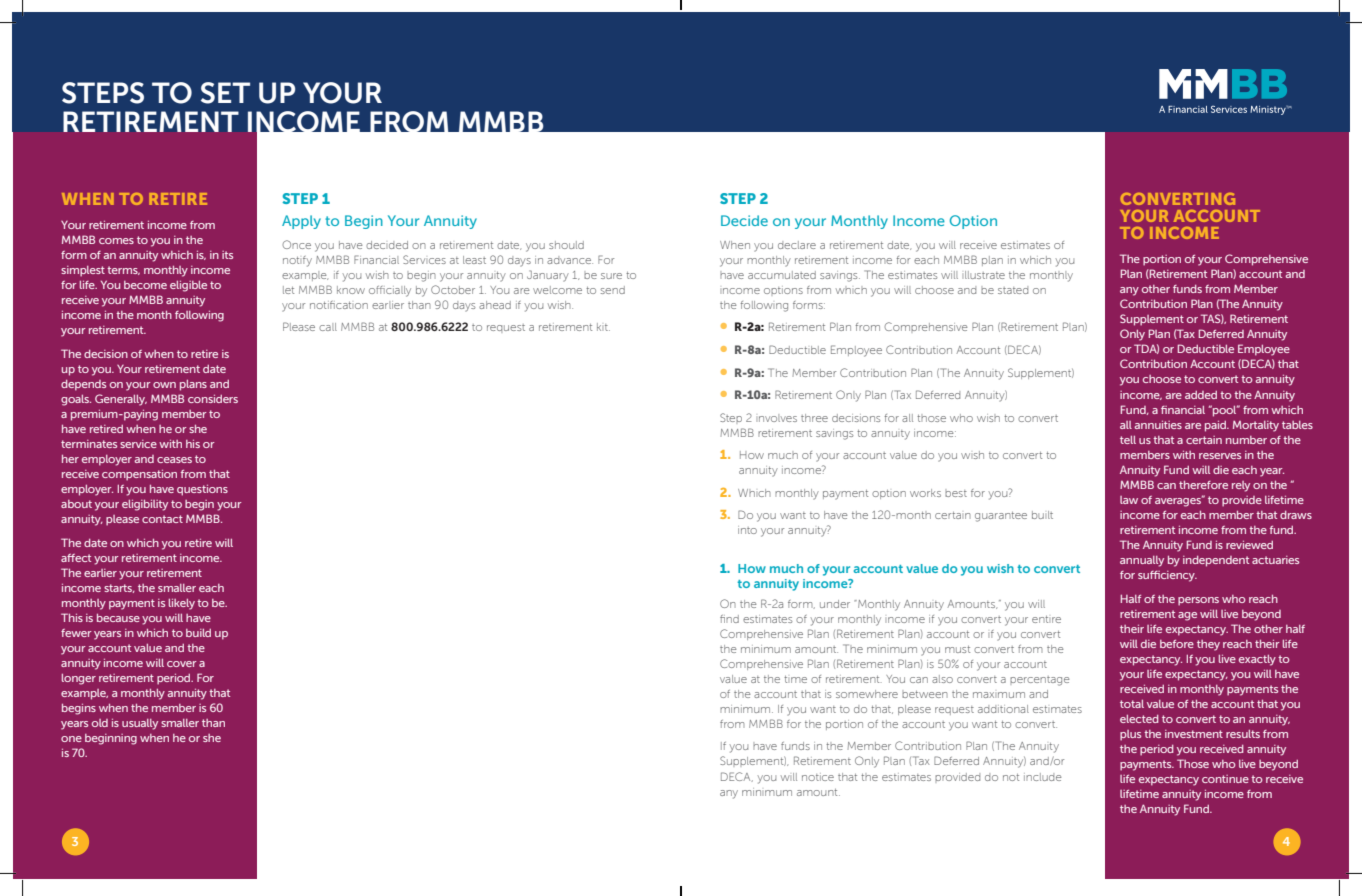 This screenshot has height=896, width=1362. I want to click on involves, so click(776, 418).
